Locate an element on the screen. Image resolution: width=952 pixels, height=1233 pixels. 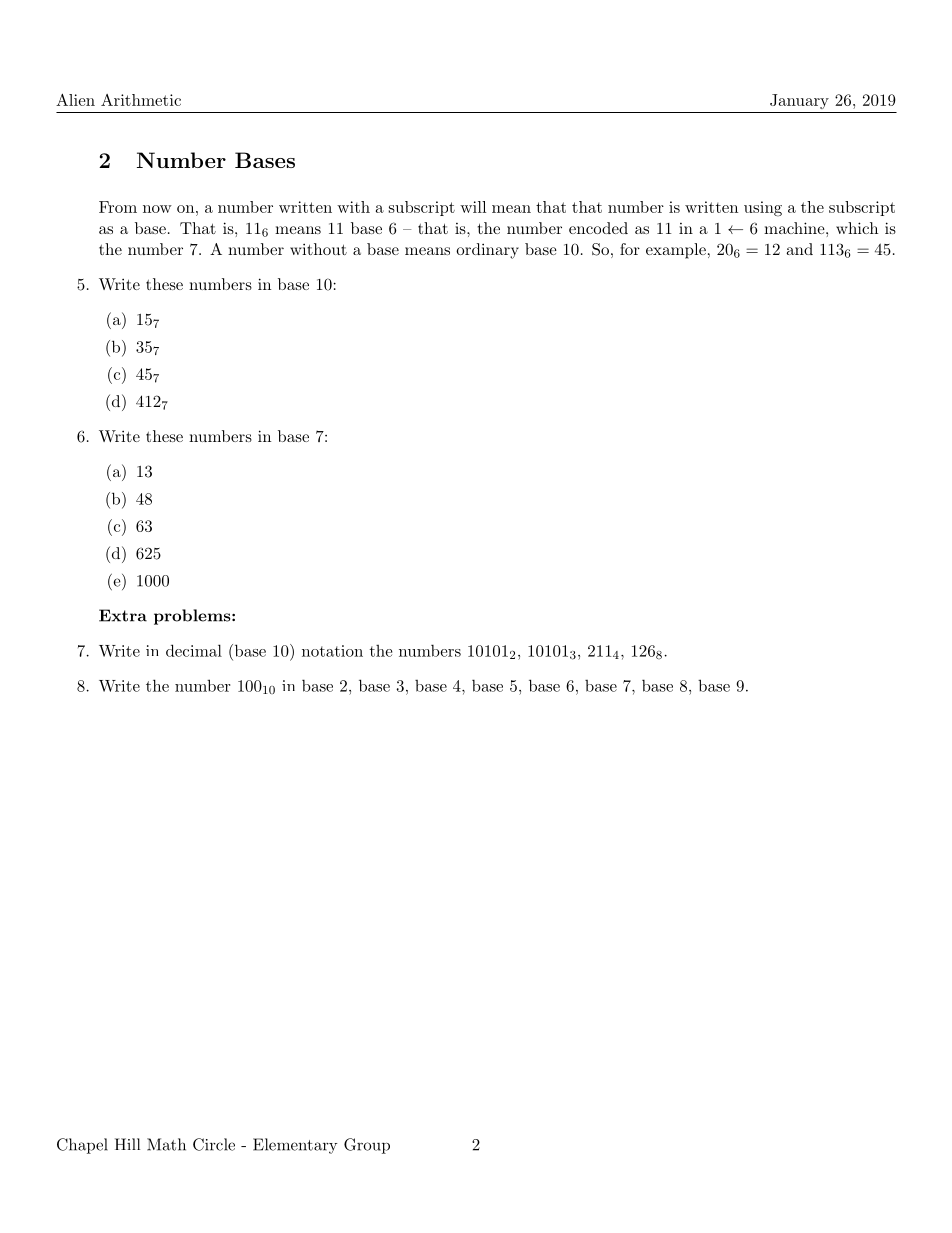
and is located at coordinates (799, 249).
